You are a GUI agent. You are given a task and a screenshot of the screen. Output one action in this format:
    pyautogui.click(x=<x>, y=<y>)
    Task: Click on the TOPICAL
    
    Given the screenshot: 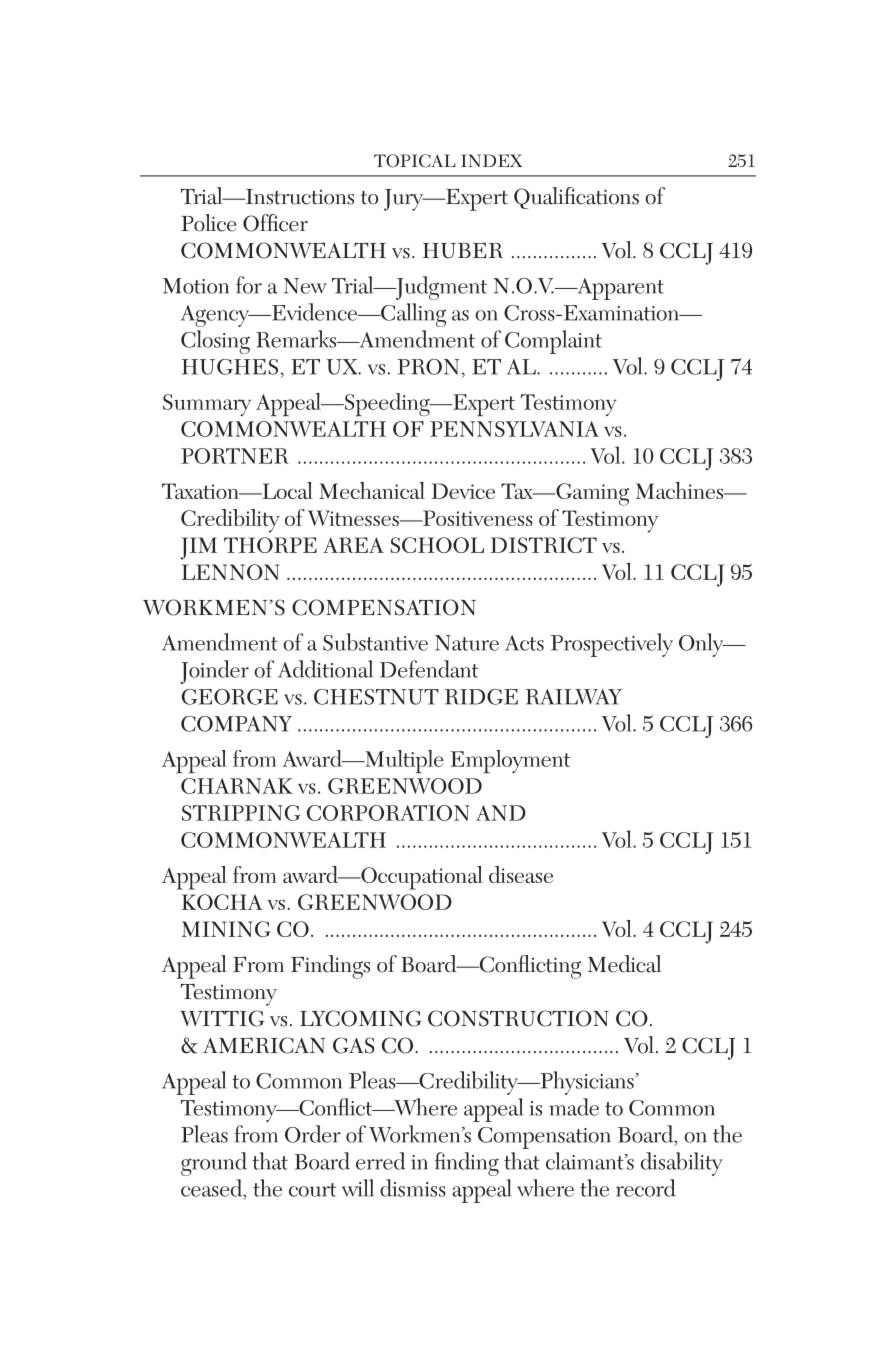 What is the action you would take?
    pyautogui.click(x=415, y=161)
